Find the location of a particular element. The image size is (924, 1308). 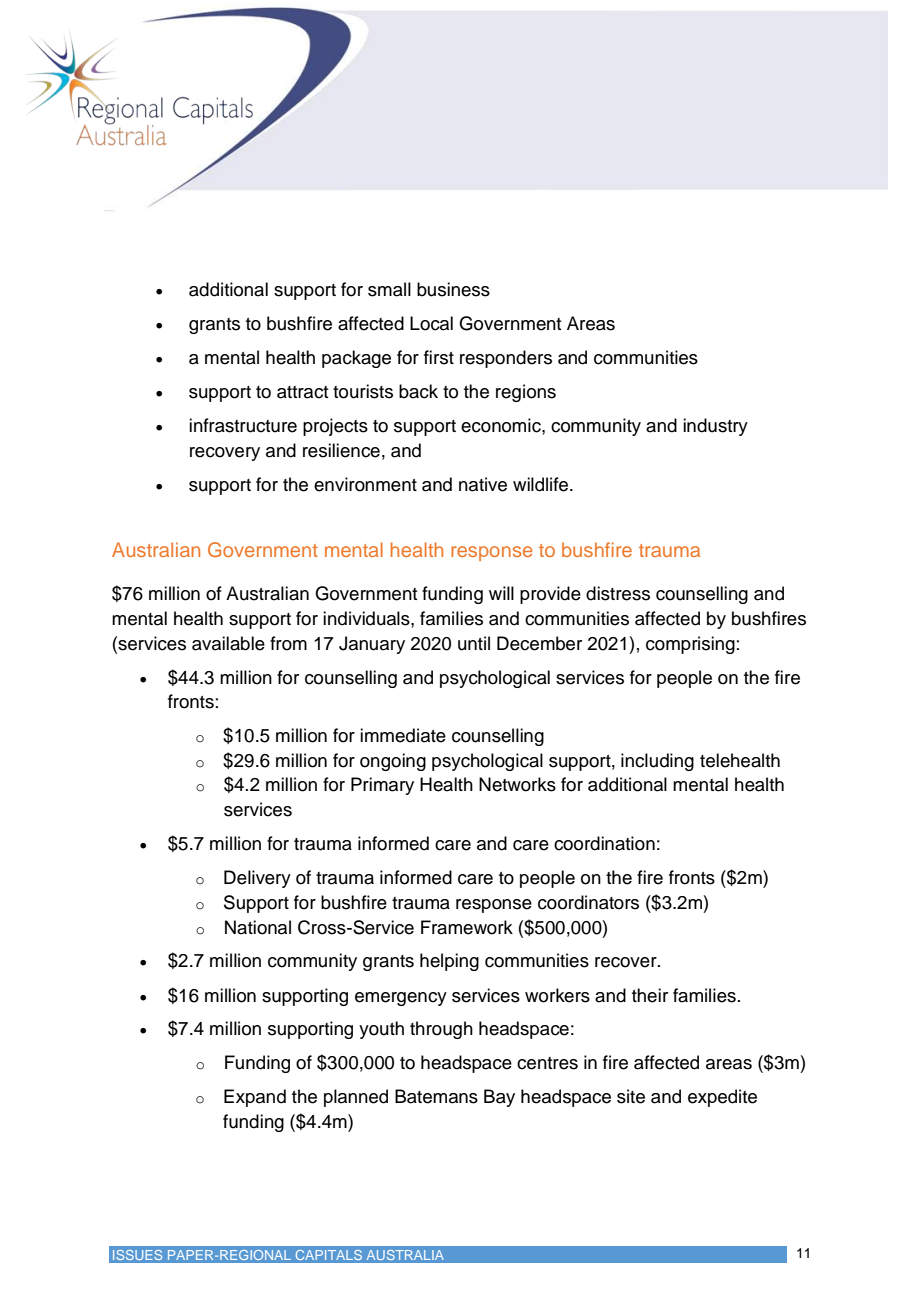

from is located at coordinates (288, 643).
